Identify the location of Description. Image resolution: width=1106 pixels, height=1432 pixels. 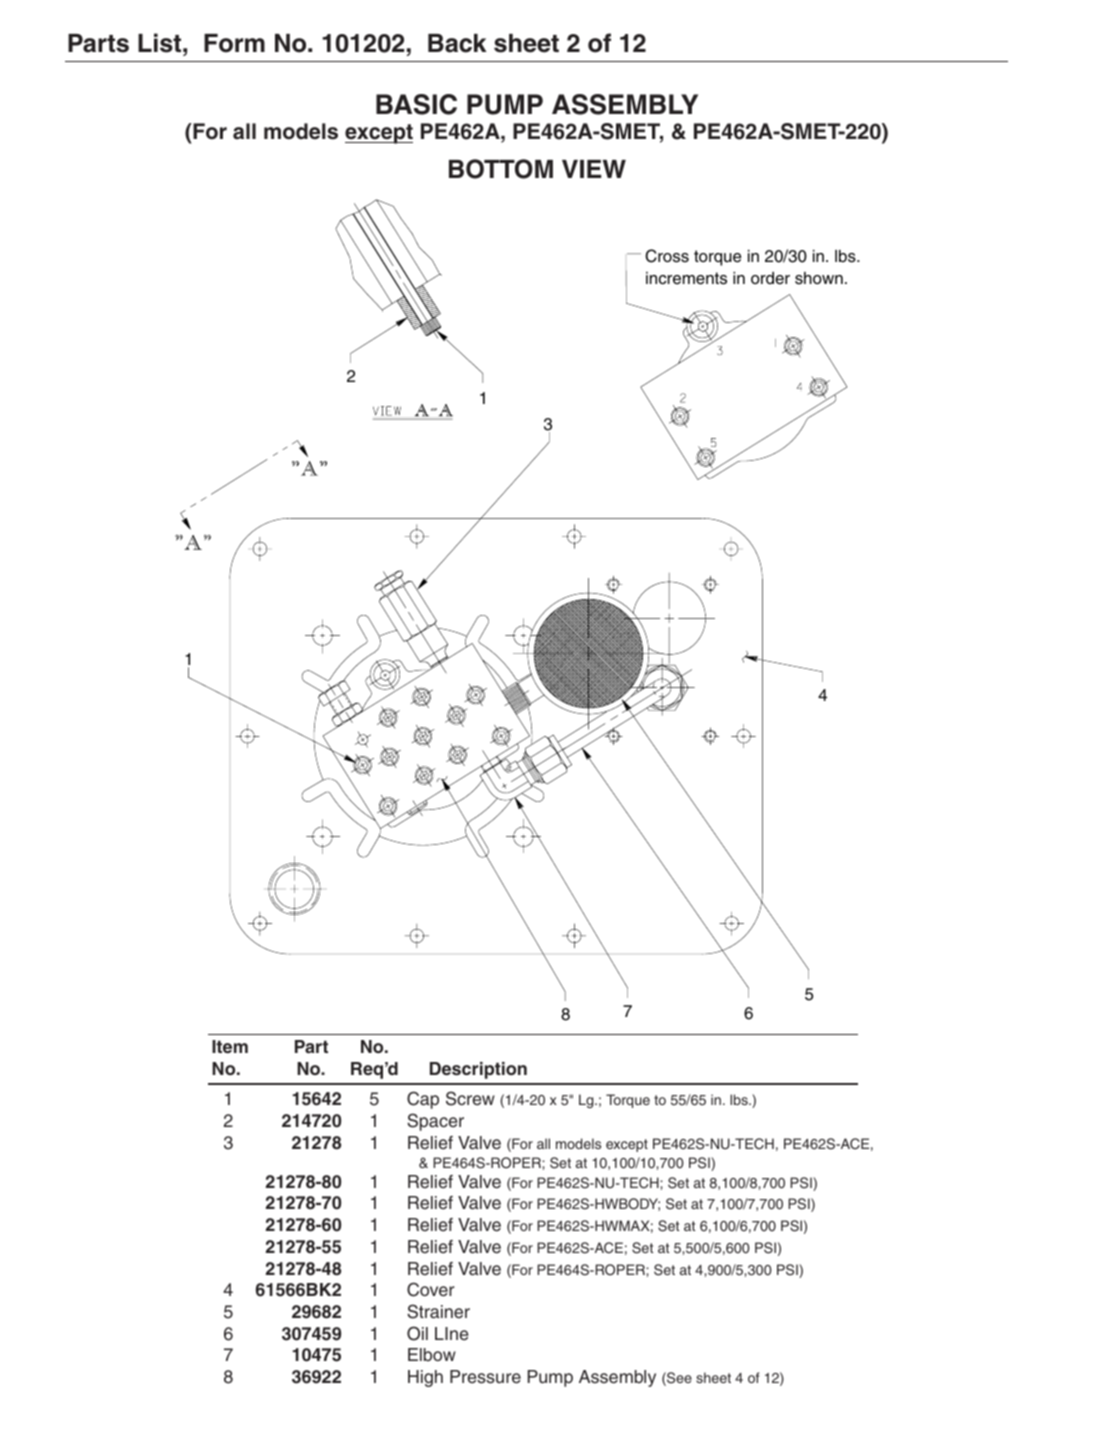
(478, 1070).
